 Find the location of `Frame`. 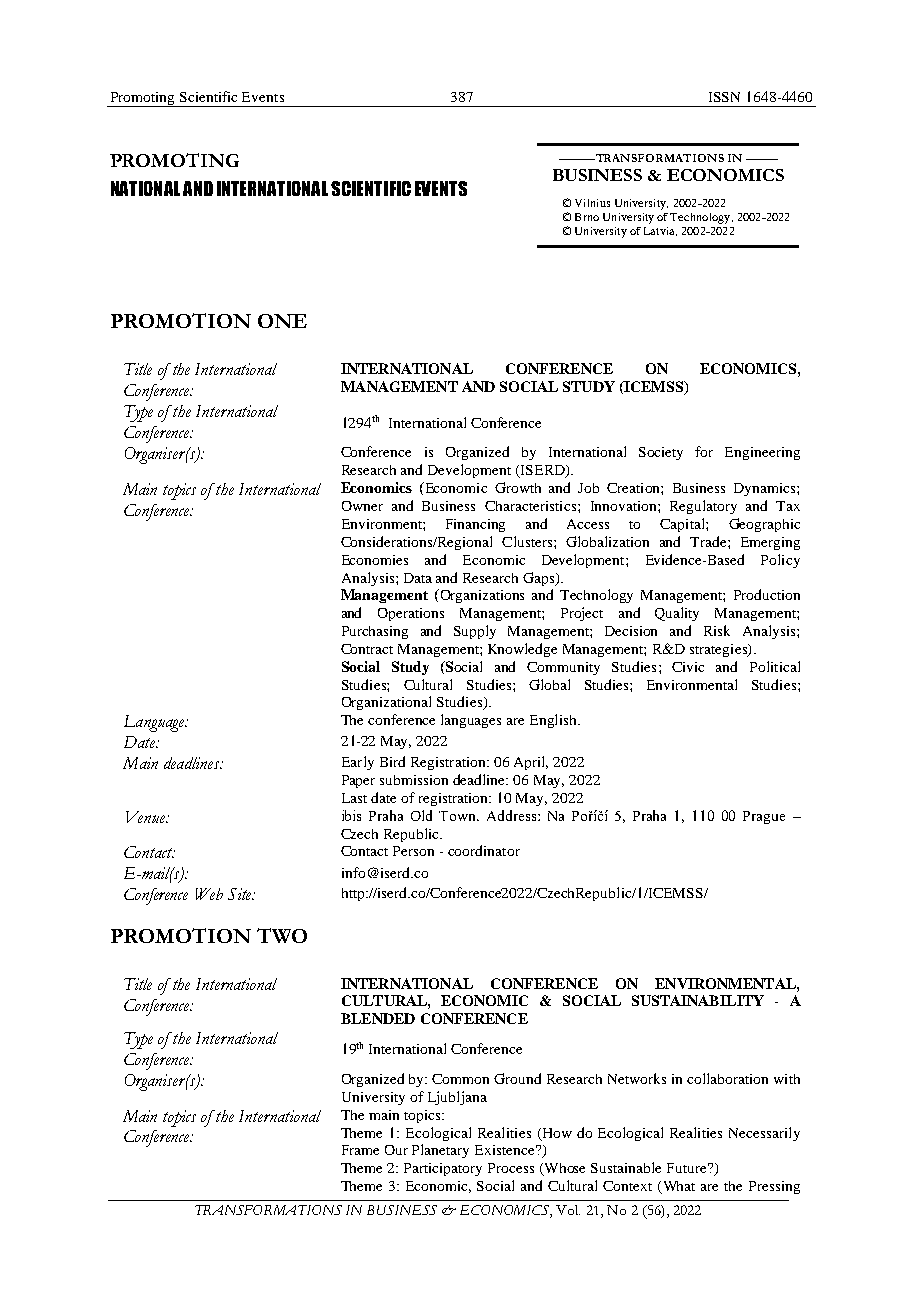

Frame is located at coordinates (360, 1150).
